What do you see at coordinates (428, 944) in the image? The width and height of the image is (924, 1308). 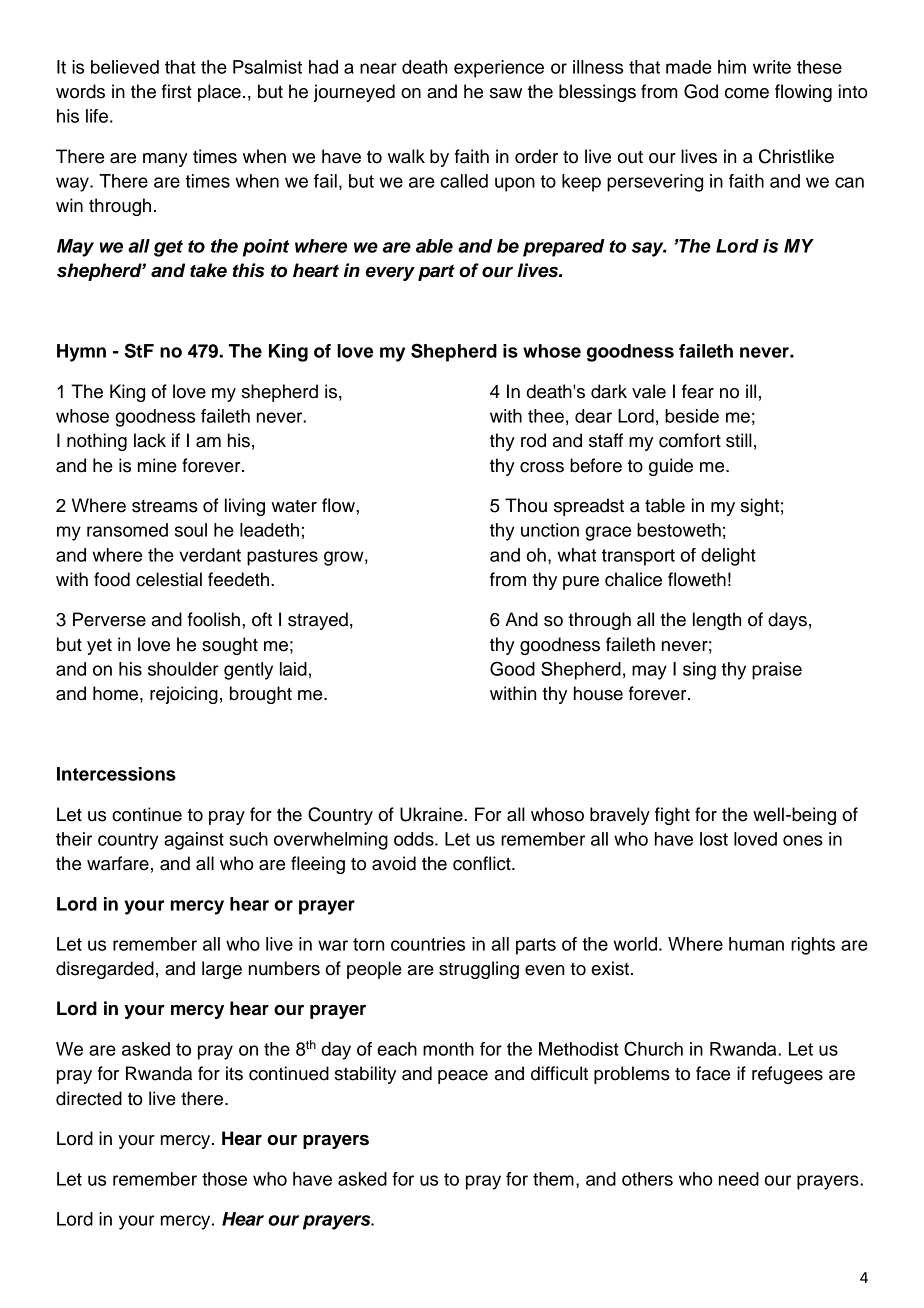 I see `countries` at bounding box center [428, 944].
